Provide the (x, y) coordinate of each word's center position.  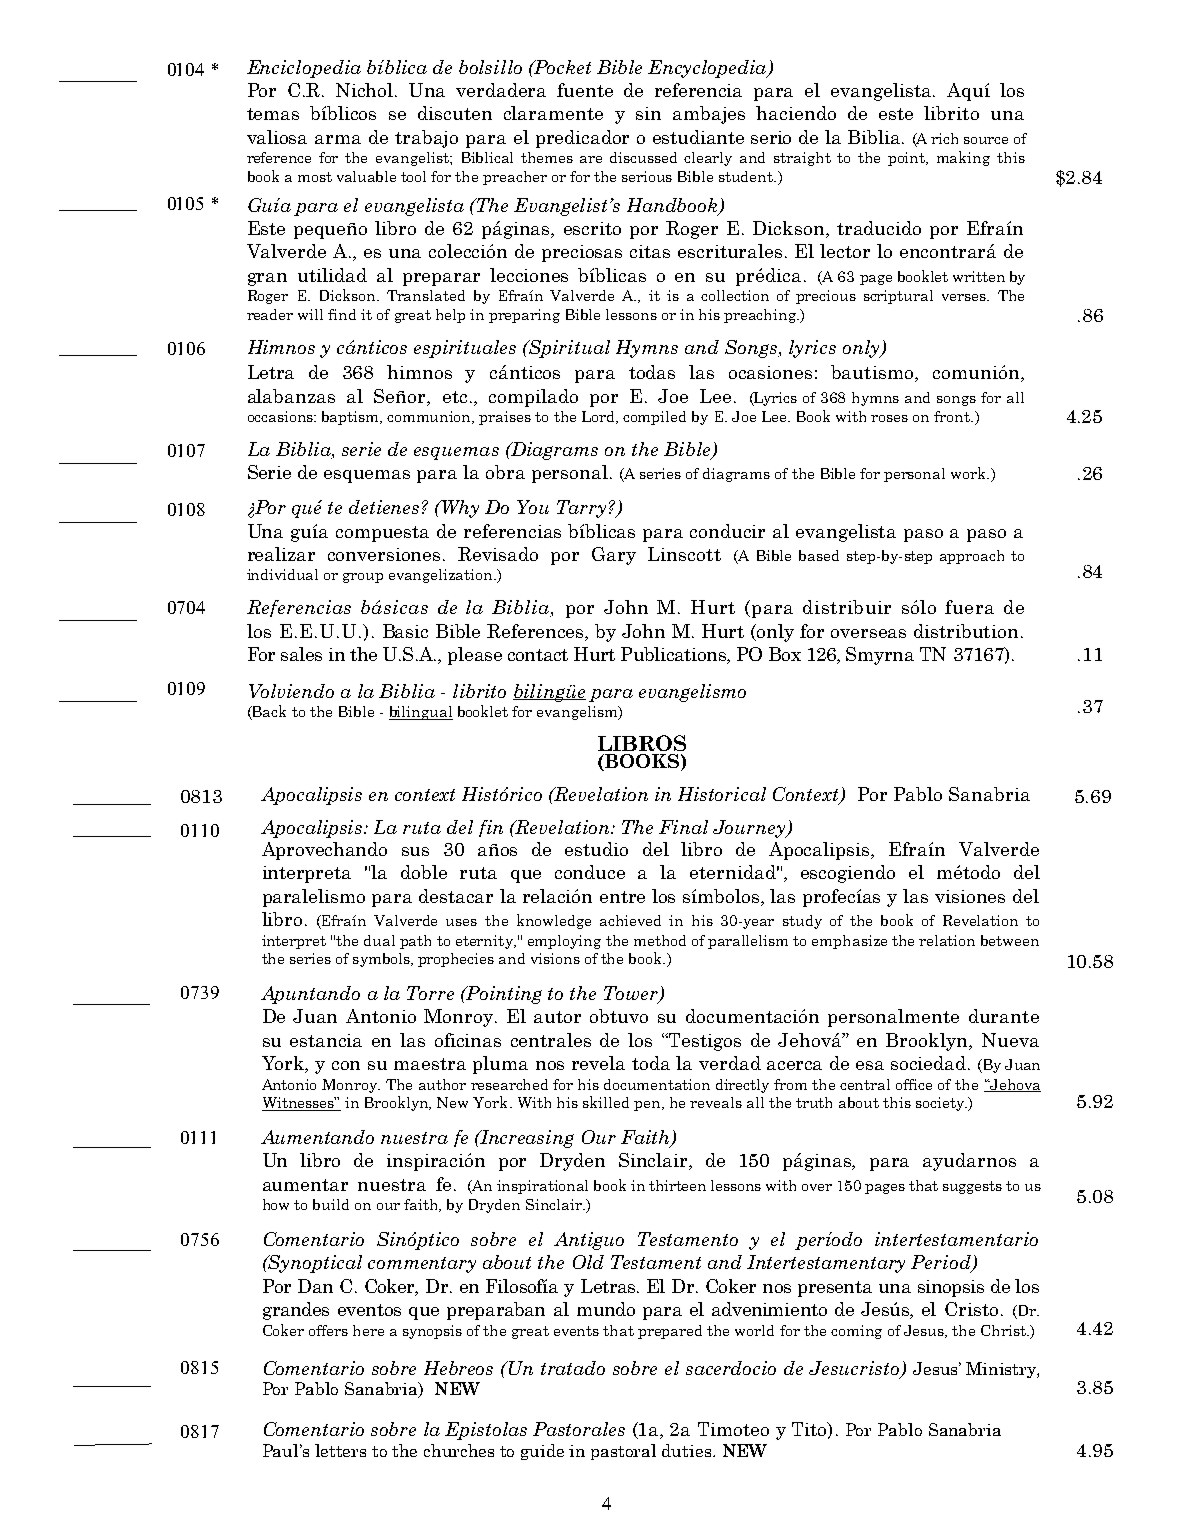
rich (944, 138)
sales (301, 654)
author (442, 1084)
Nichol (366, 90)
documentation (657, 1084)
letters (340, 1450)
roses (889, 418)
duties (686, 1450)
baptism (352, 418)
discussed (643, 157)
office (914, 1084)
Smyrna (880, 656)
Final (683, 827)
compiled (654, 418)
